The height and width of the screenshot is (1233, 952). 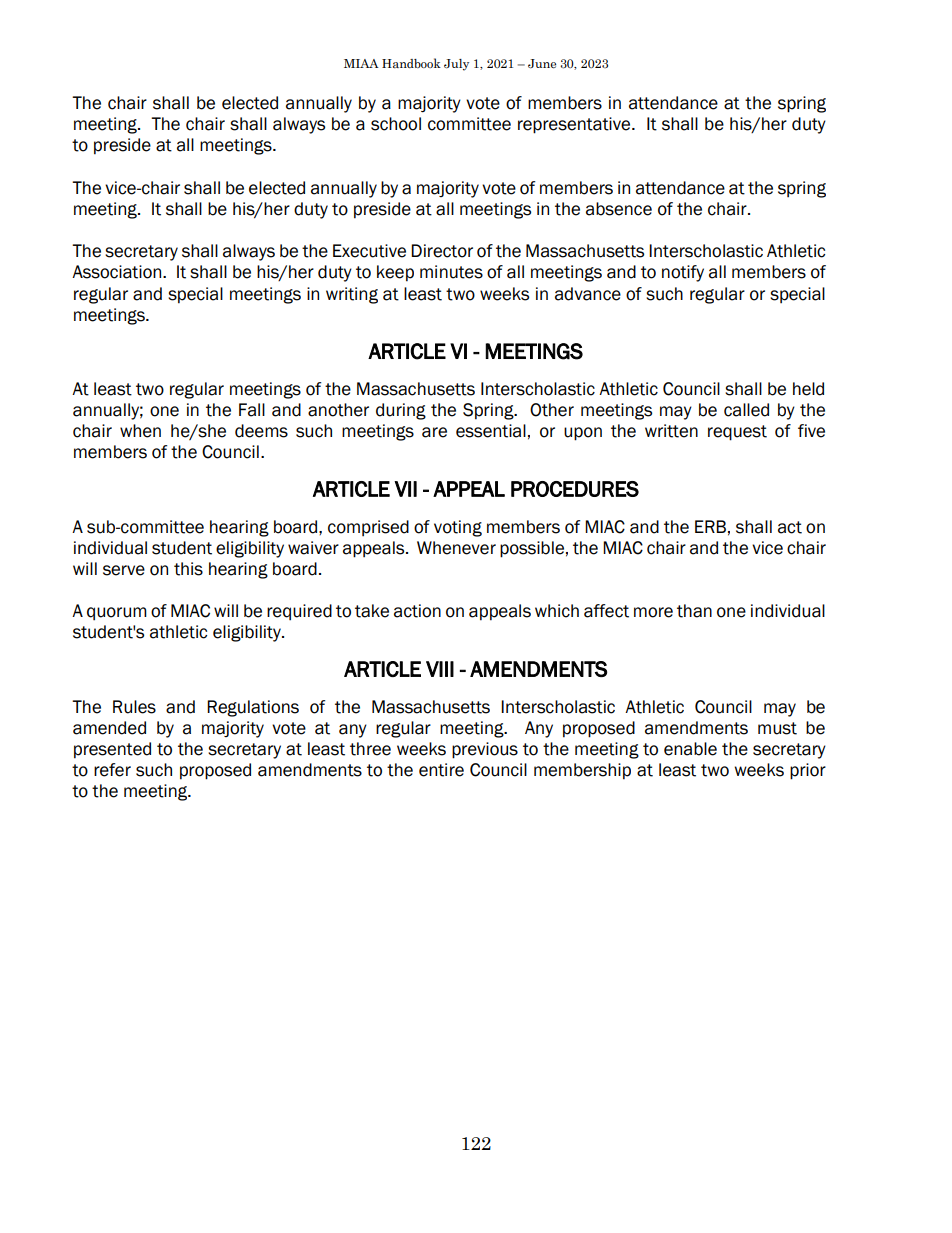 I want to click on called, so click(x=746, y=410).
